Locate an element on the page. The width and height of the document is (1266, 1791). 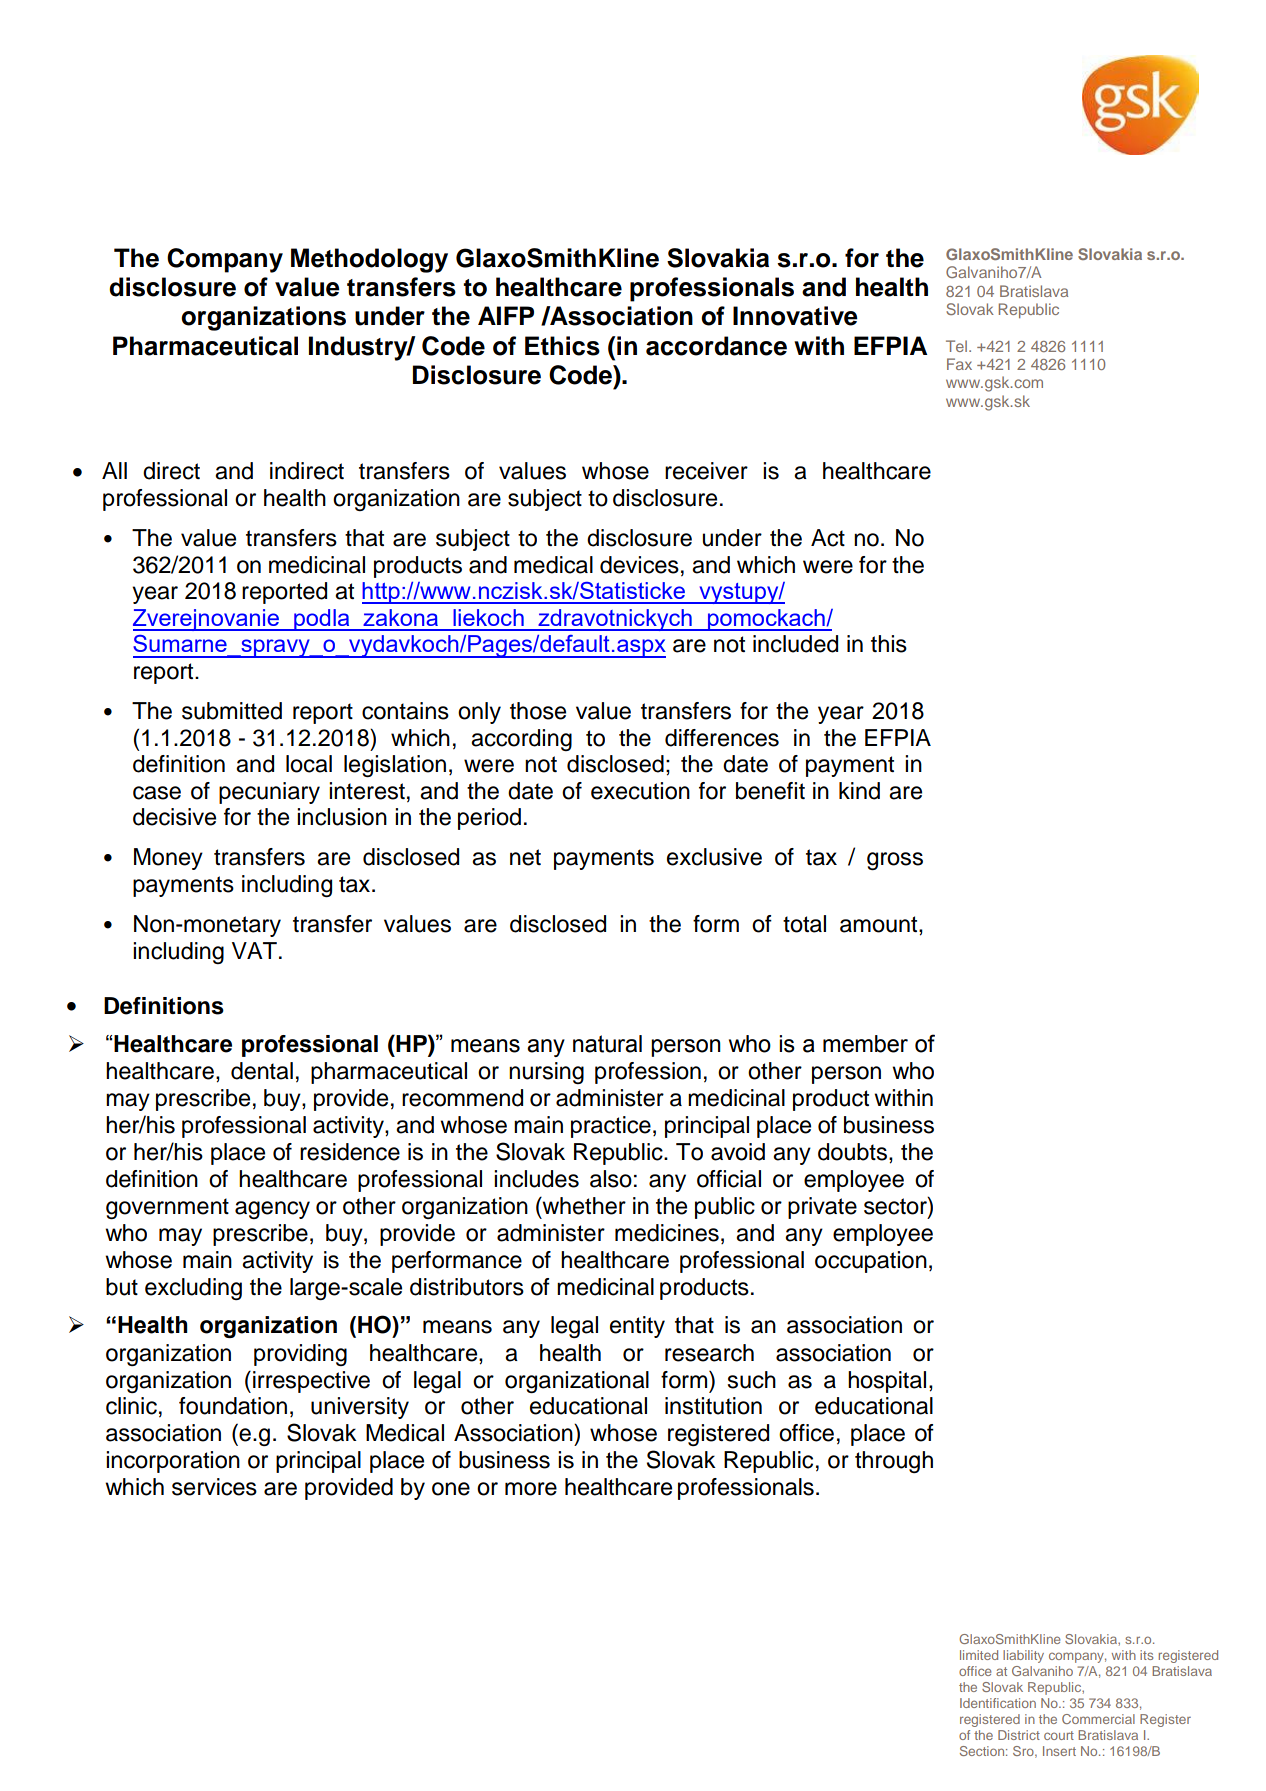
this is located at coordinates (889, 644).
